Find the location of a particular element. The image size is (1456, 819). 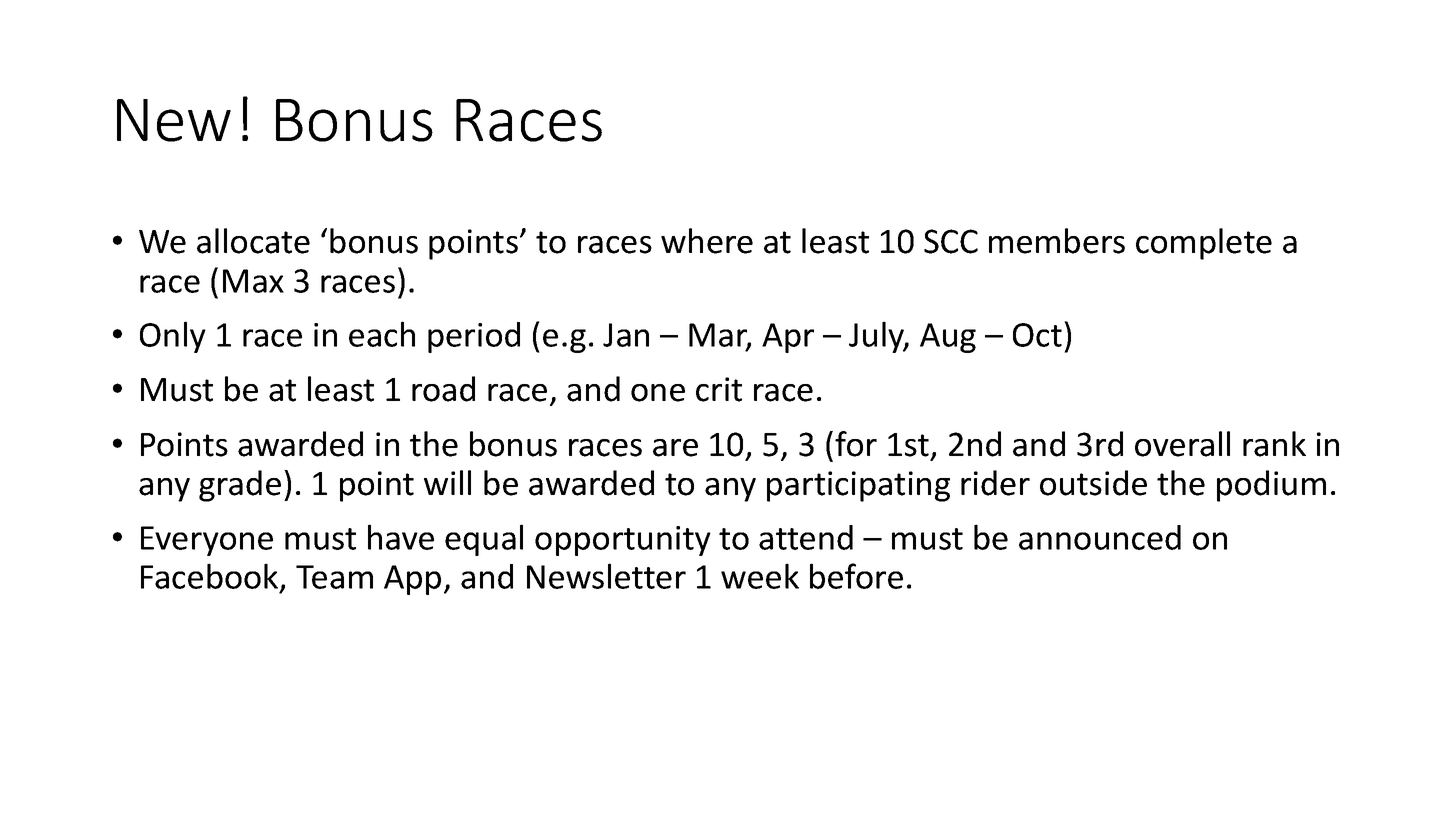

outside is located at coordinates (1093, 483).
